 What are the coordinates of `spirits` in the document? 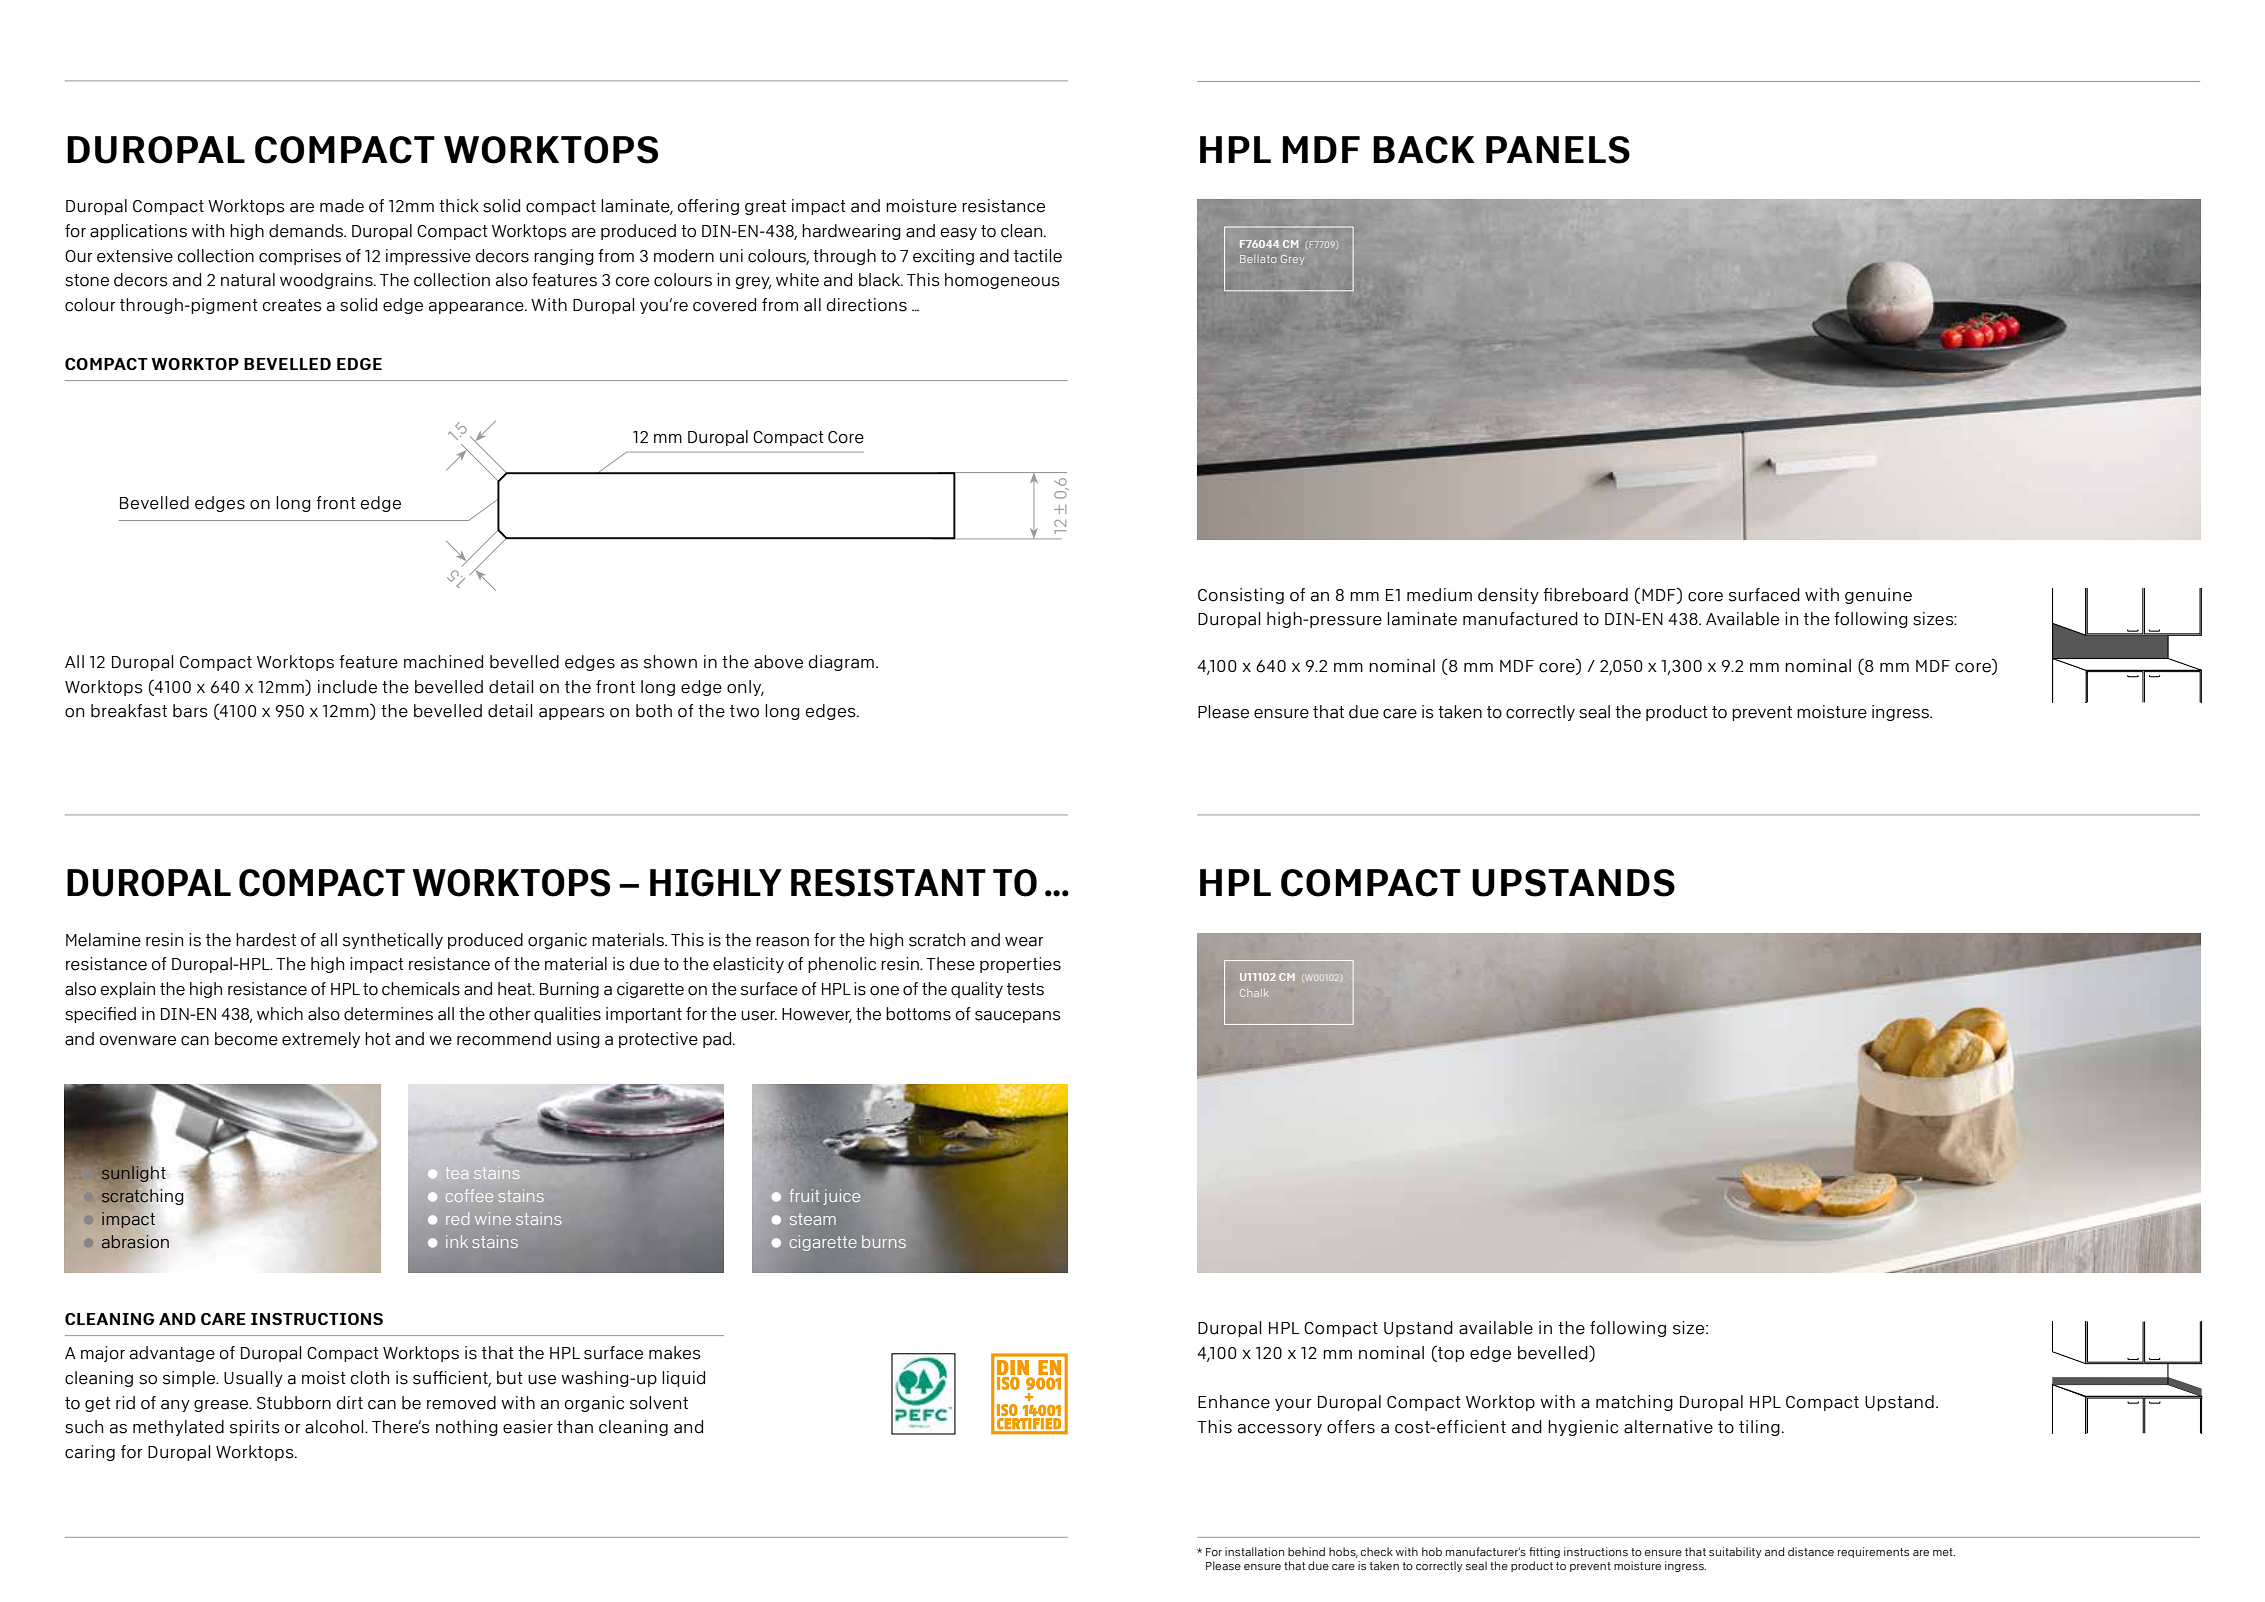 It's located at (255, 1428).
